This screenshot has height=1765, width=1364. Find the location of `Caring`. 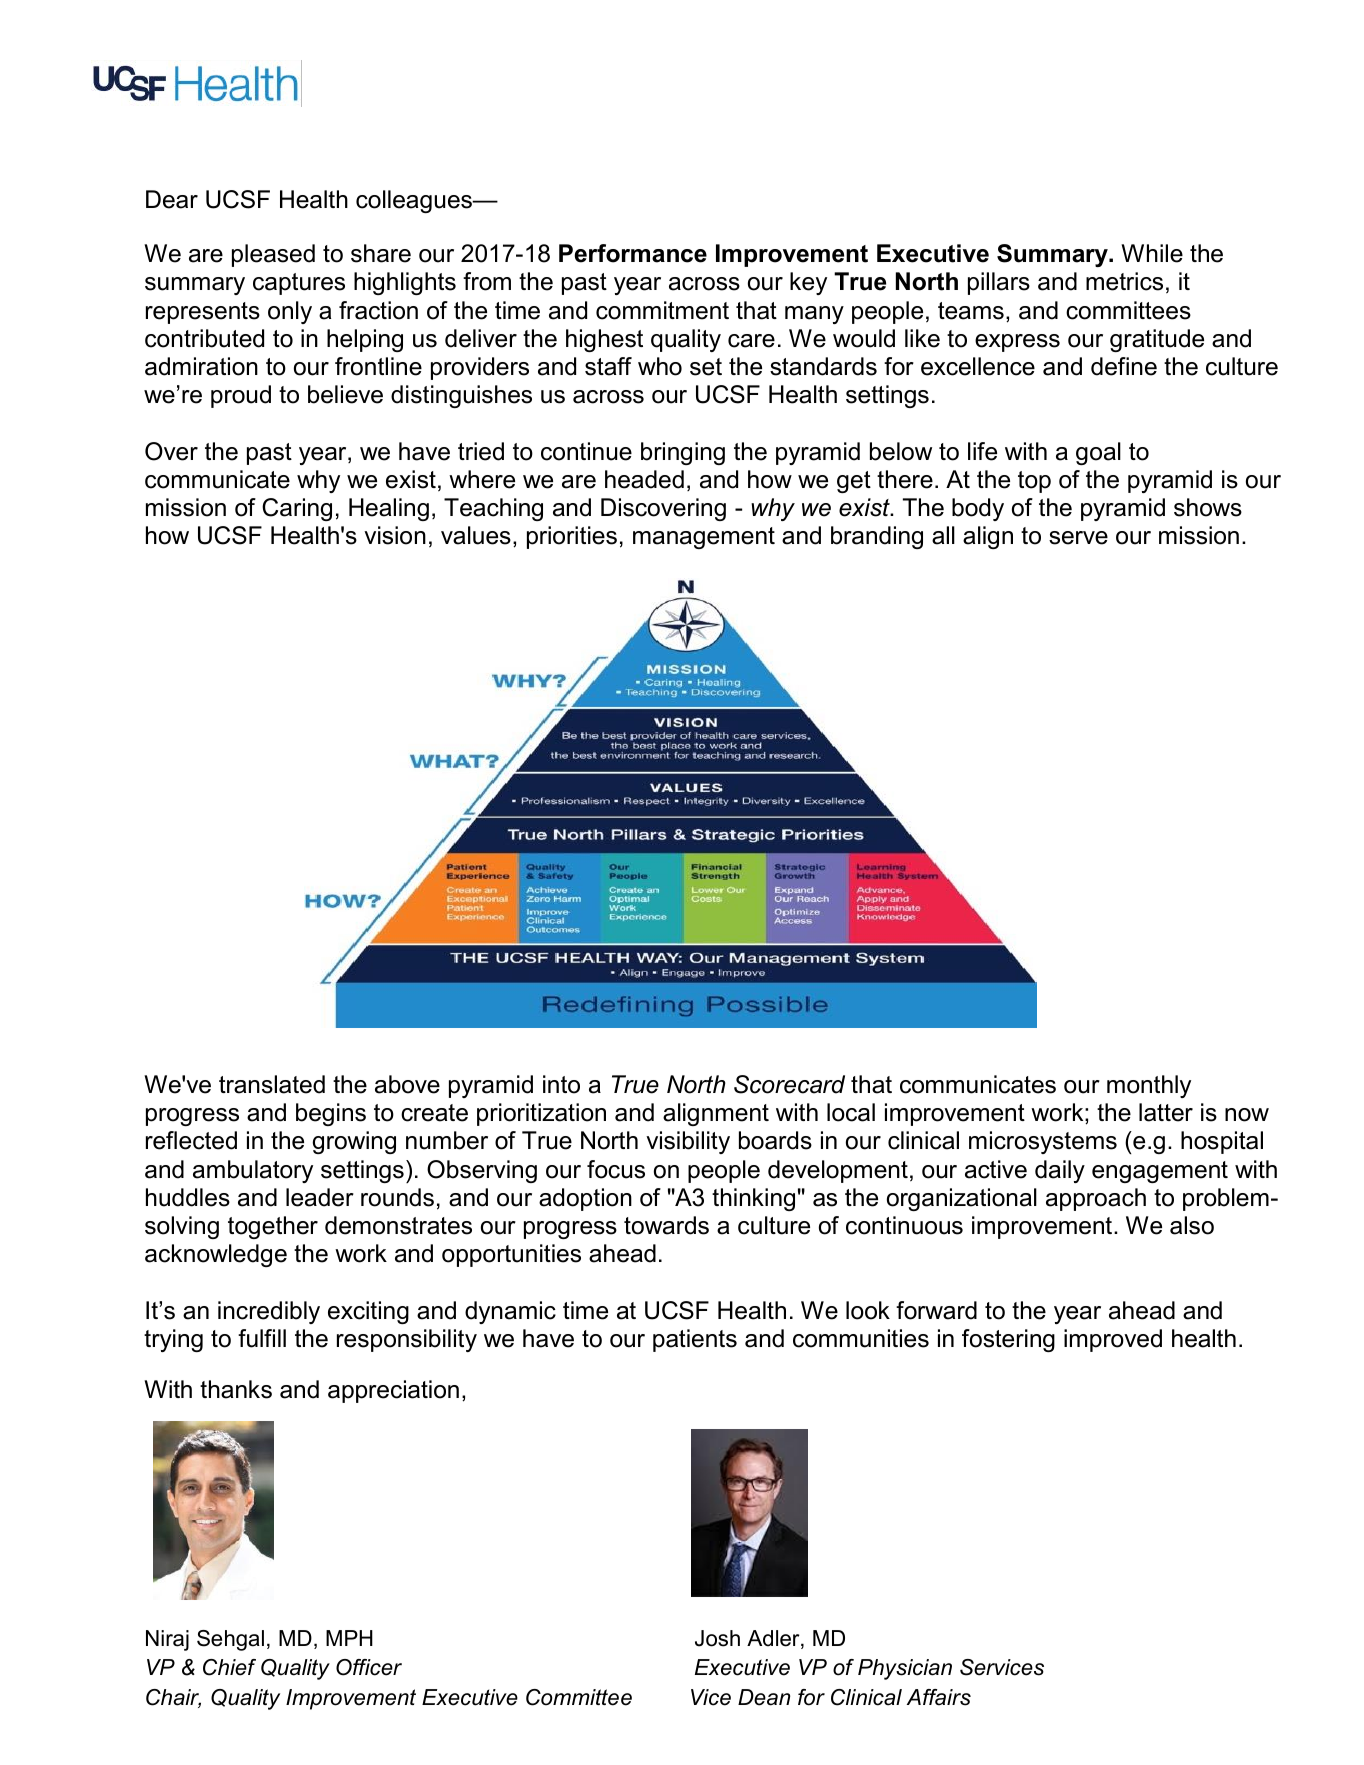

Caring is located at coordinates (297, 509).
